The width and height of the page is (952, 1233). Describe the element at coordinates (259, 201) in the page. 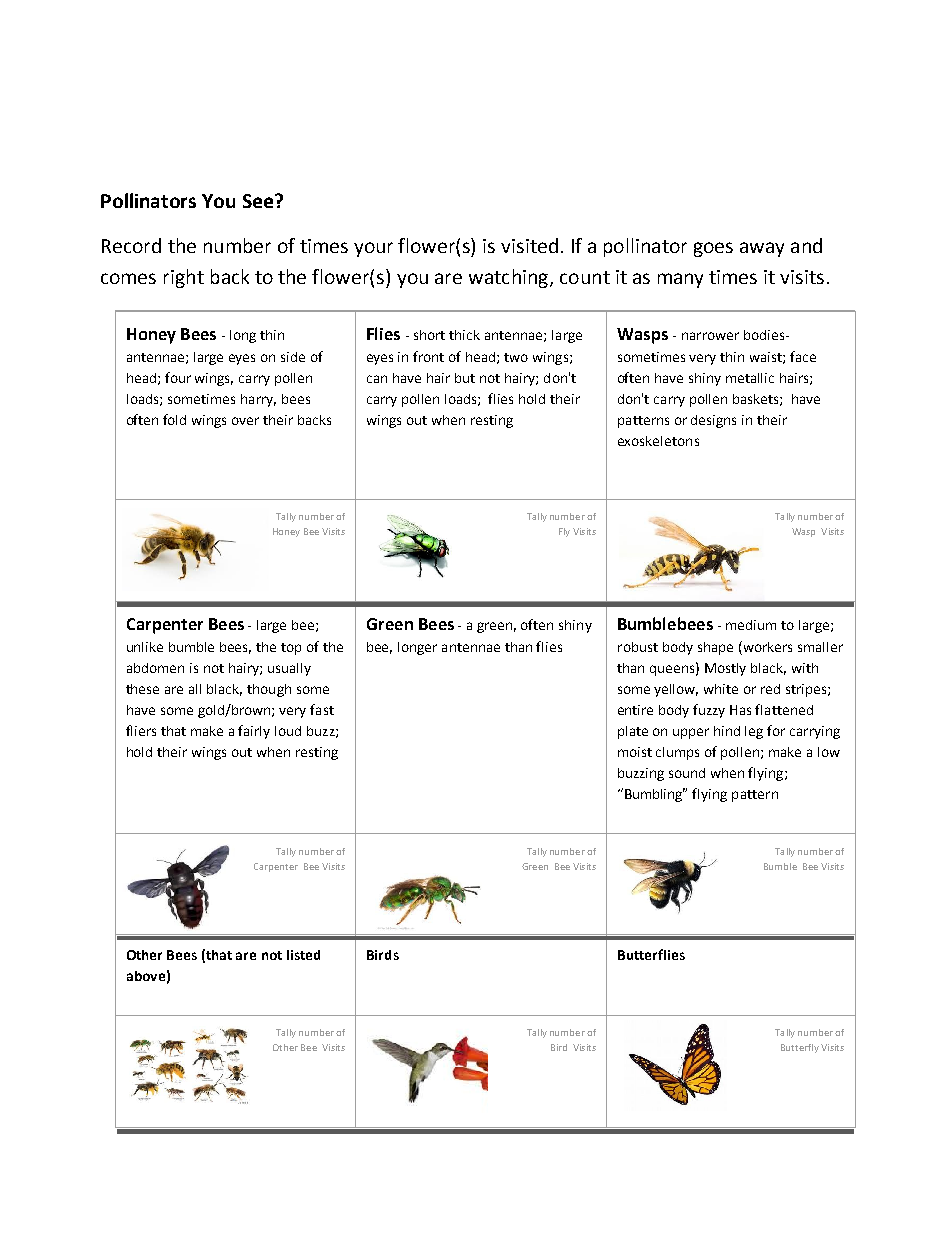

I see `See` at that location.
